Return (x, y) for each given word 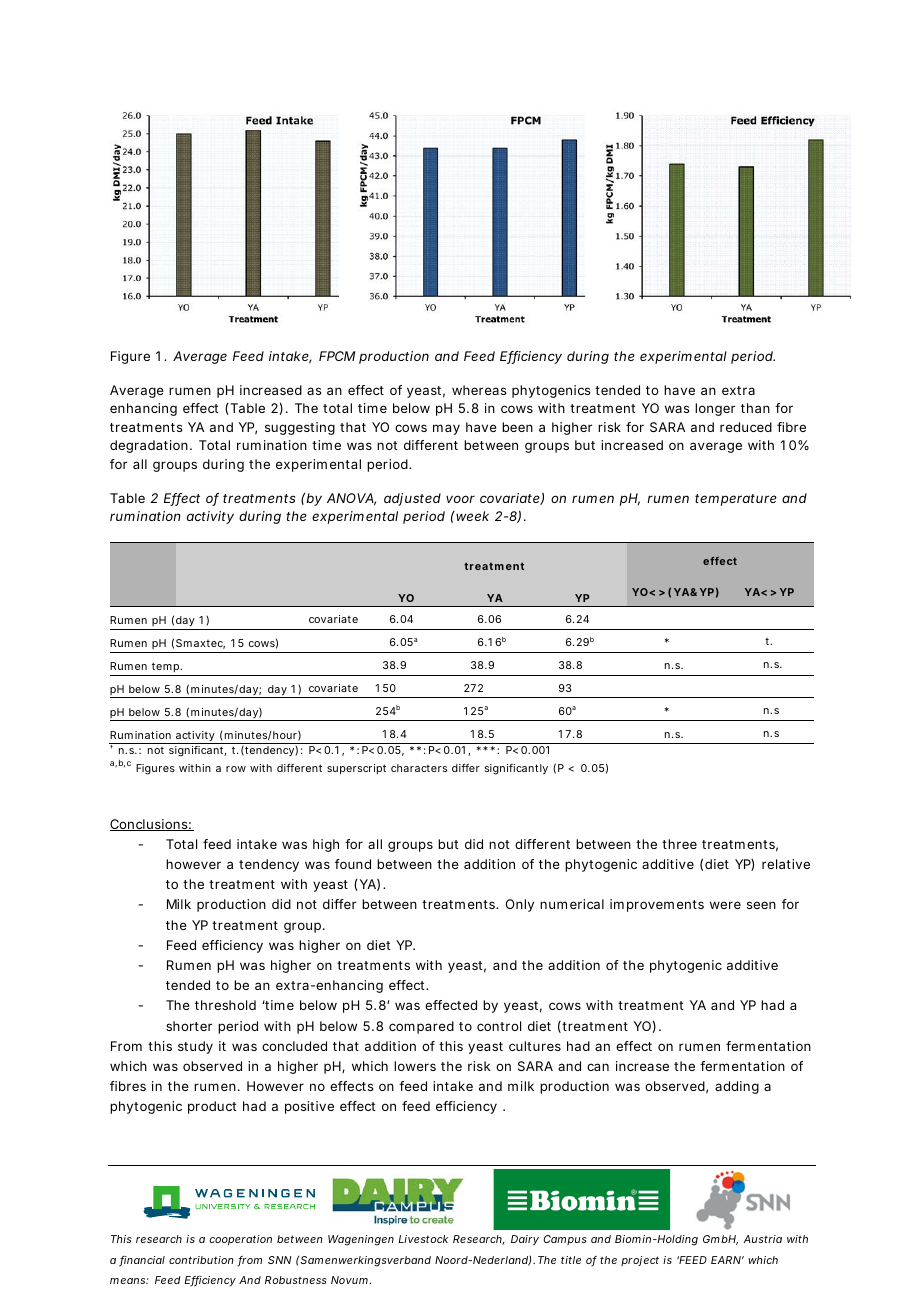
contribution (201, 1260)
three (679, 844)
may (446, 429)
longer (715, 409)
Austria (762, 1239)
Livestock (423, 1239)
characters (419, 768)
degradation (149, 446)
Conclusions (149, 825)
